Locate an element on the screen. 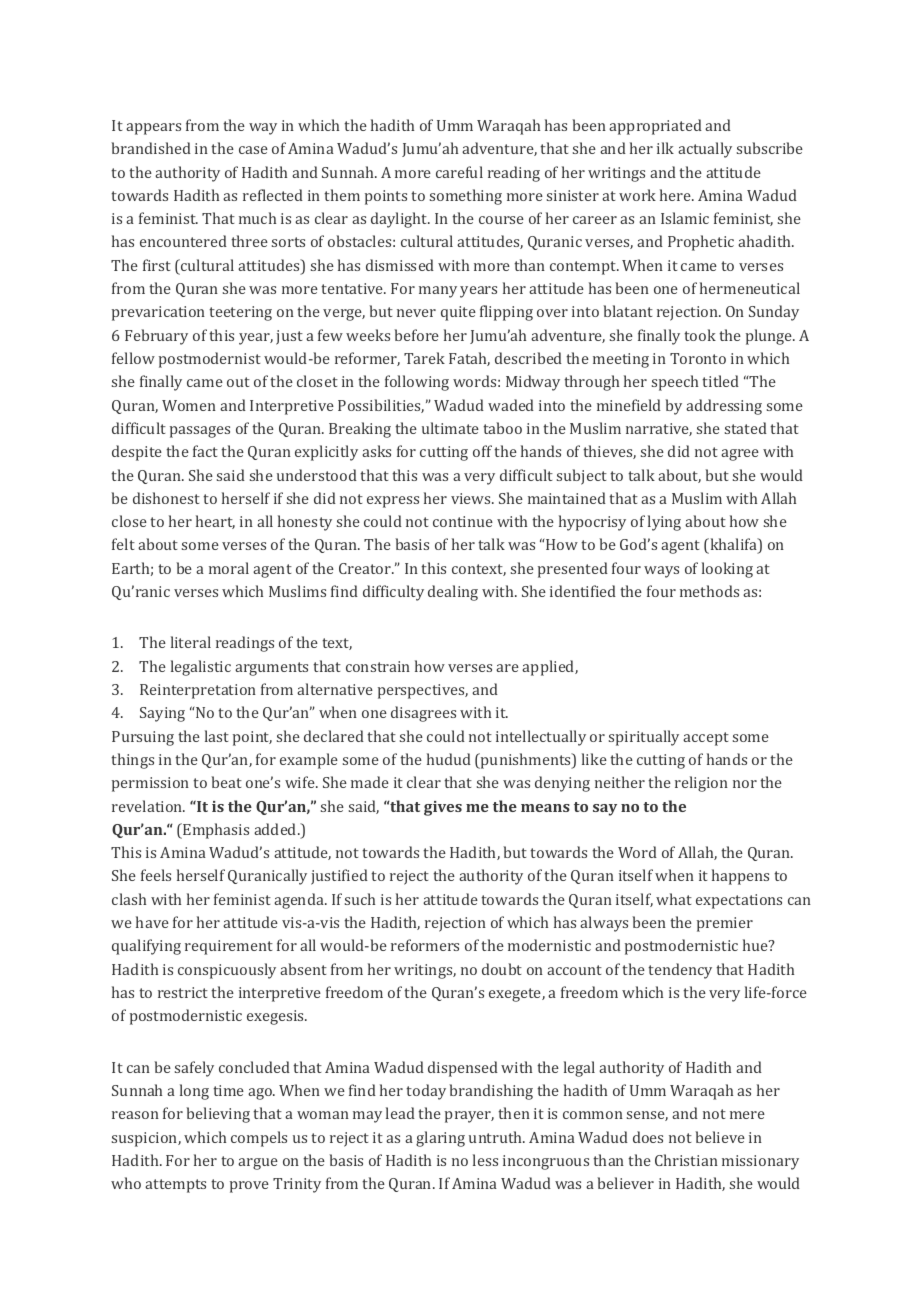 This screenshot has height=1308, width=924. have is located at coordinates (152, 922).
